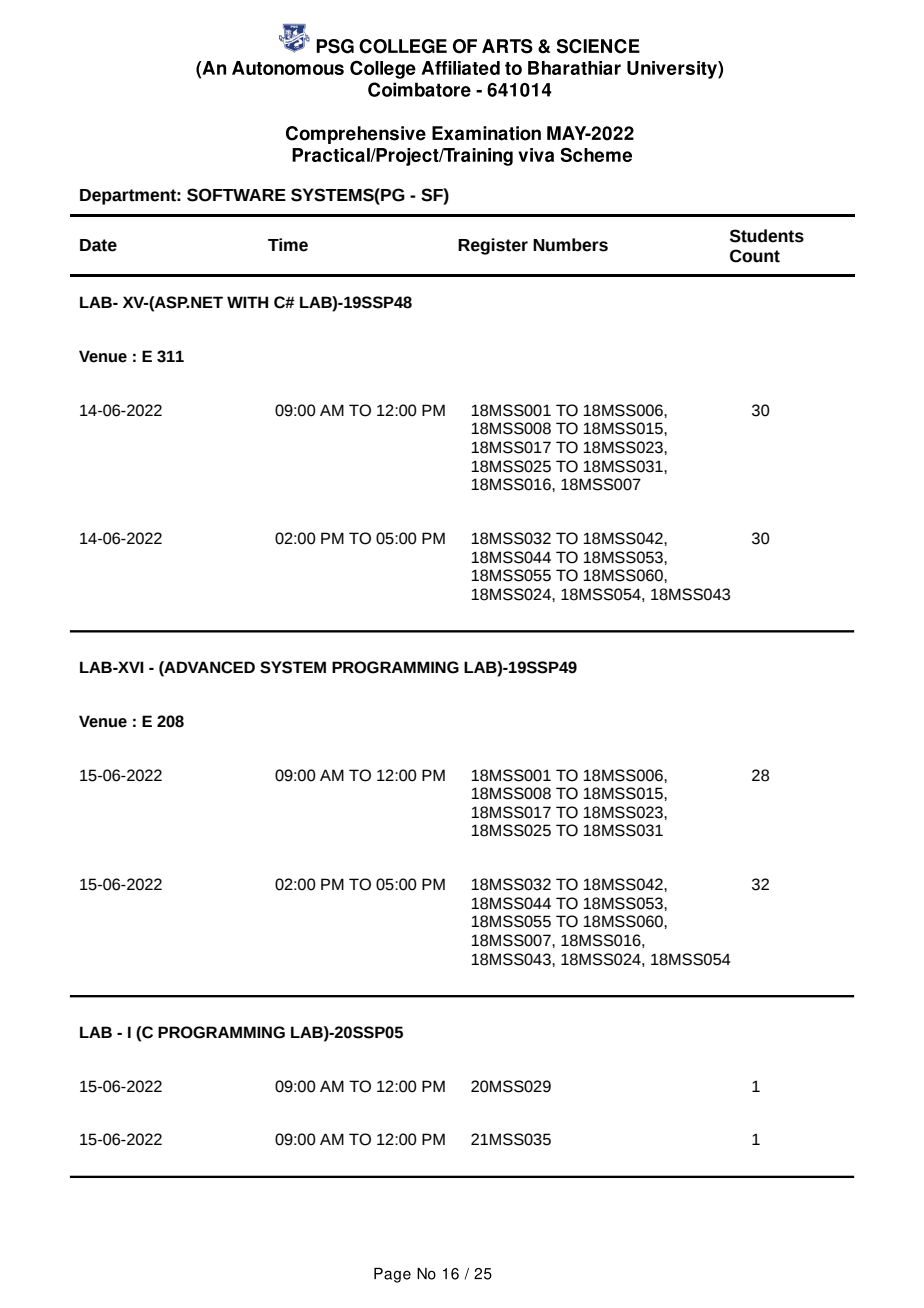  I want to click on Register, so click(493, 246).
